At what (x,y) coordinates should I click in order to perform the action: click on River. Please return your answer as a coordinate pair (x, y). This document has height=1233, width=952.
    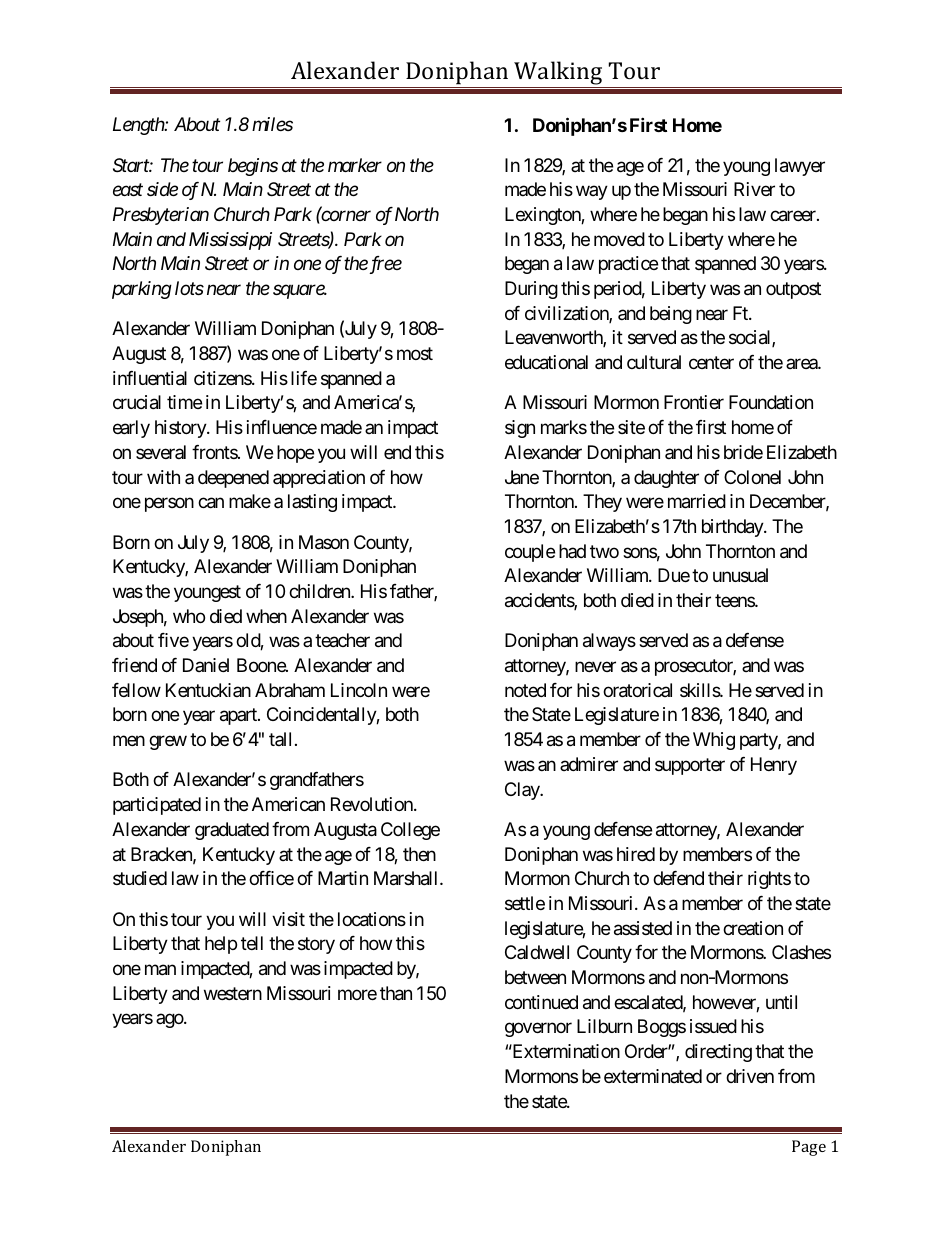
    Looking at the image, I should click on (754, 189).
